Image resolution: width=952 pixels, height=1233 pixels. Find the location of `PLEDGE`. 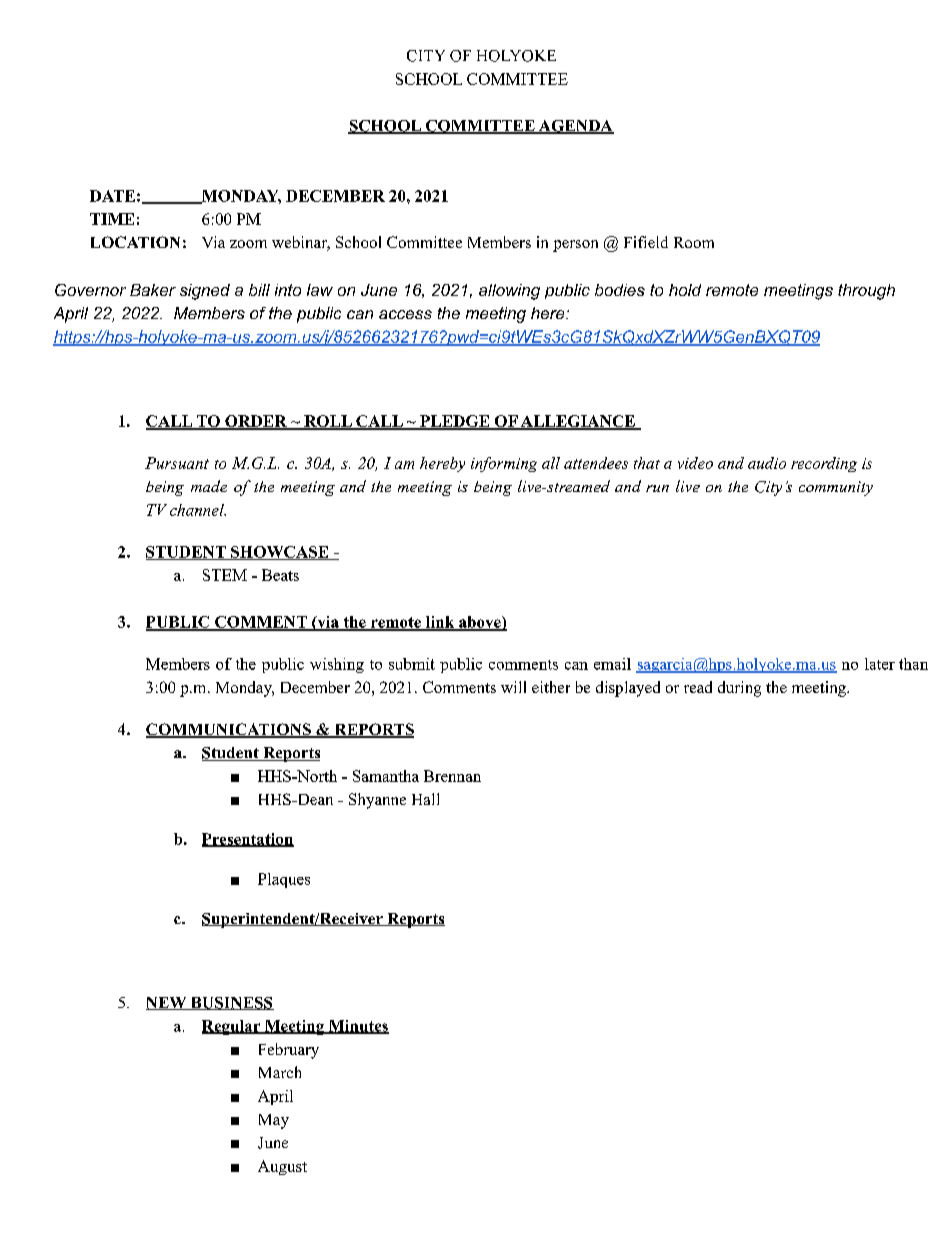

PLEDGE is located at coordinates (455, 422).
